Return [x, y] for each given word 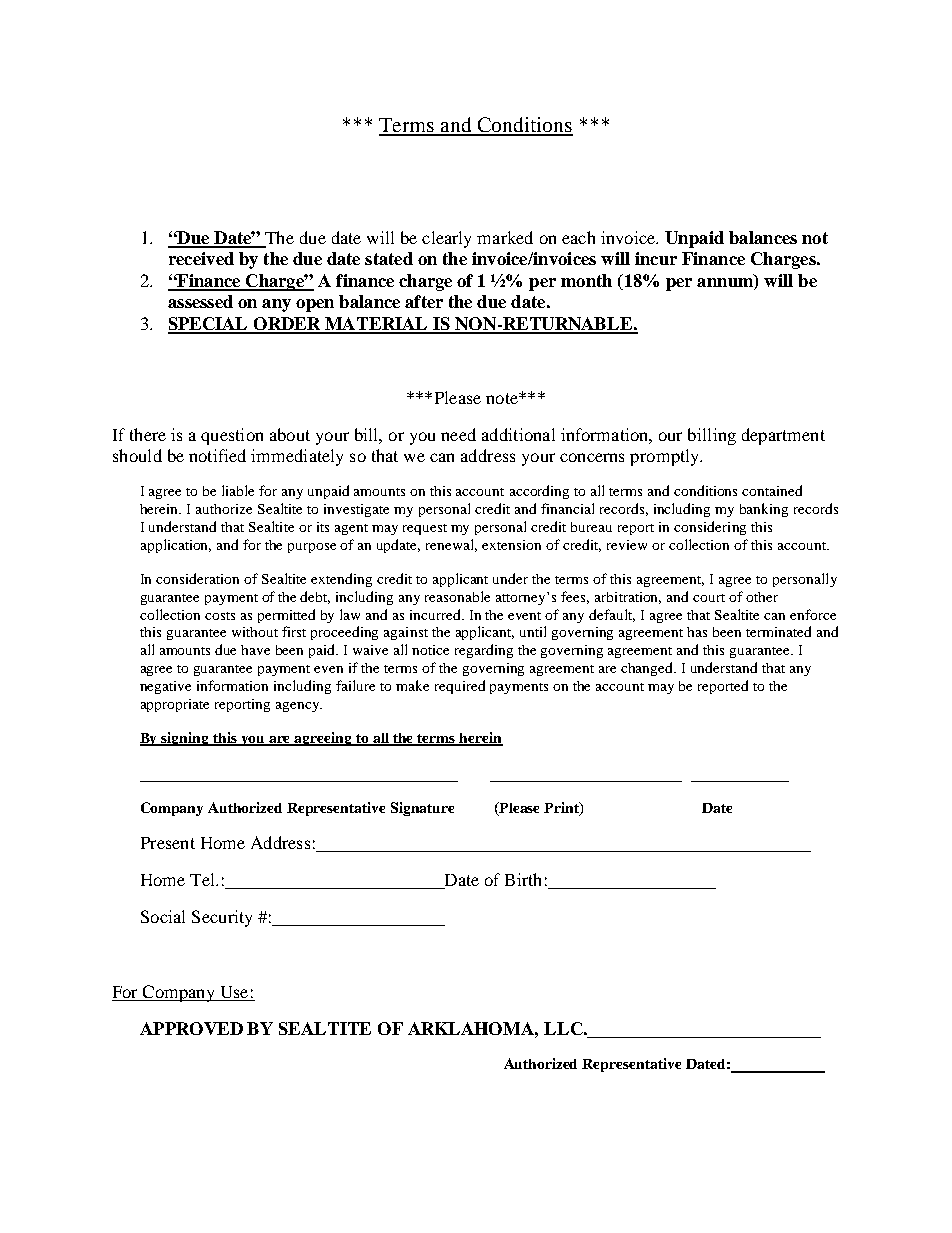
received [201, 258]
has [697, 632]
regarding [484, 651]
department [783, 436]
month [586, 280]
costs [220, 616]
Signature [422, 809]
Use [234, 992]
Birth [523, 879]
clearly [446, 239]
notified [217, 455]
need [458, 434]
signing [186, 739]
